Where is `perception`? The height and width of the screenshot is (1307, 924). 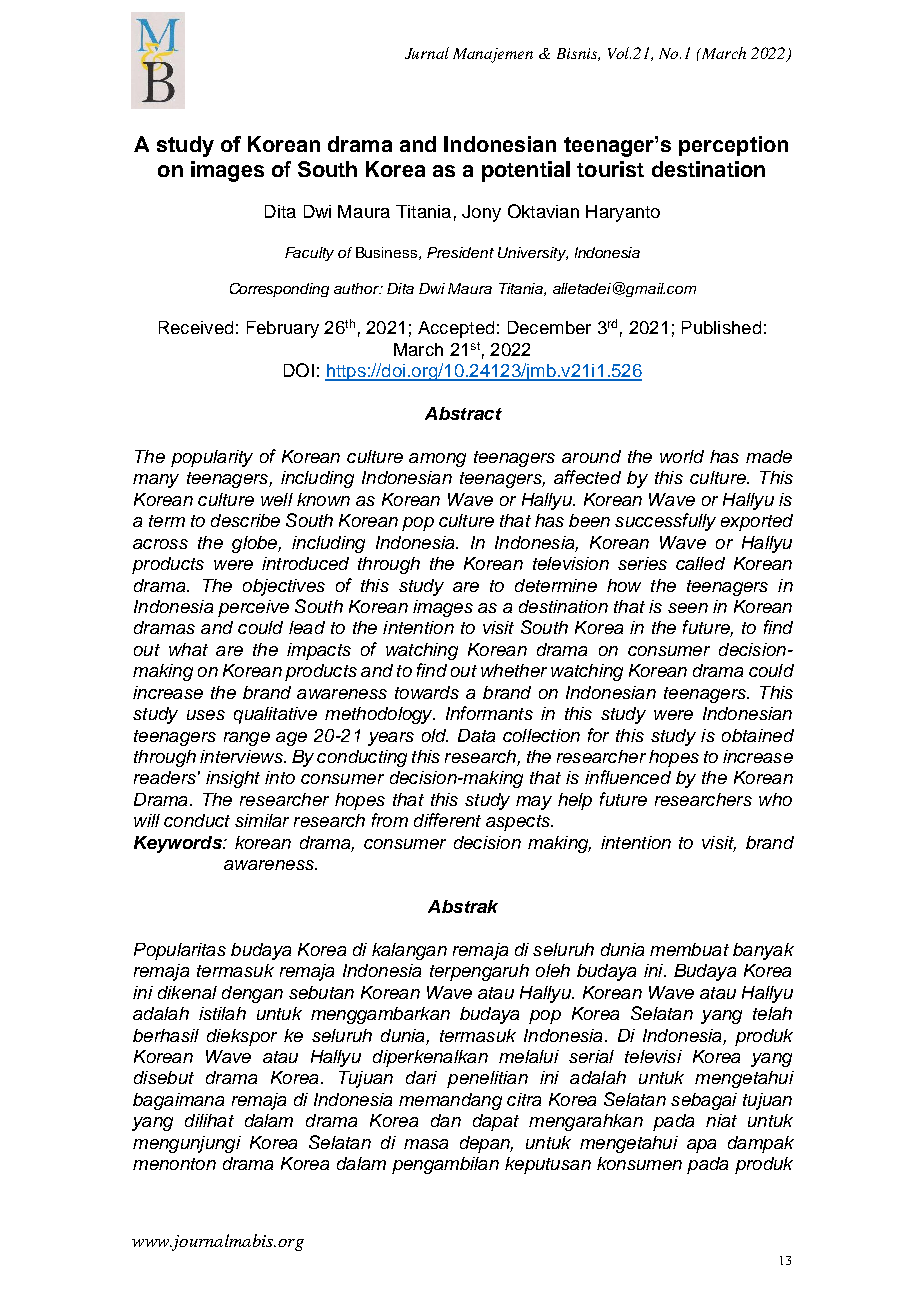 perception is located at coordinates (733, 146).
